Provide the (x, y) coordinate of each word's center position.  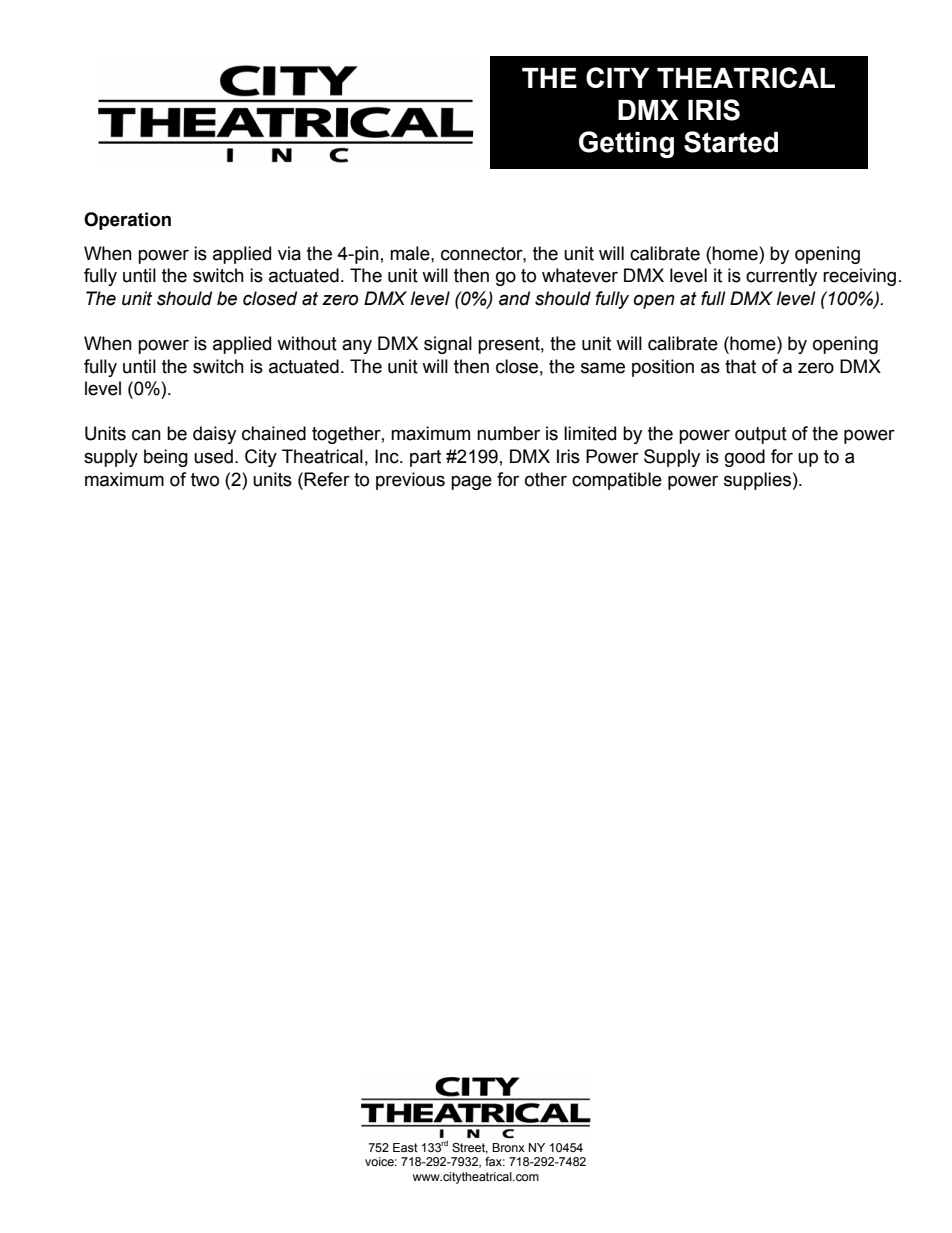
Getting (626, 144)
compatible (617, 481)
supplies (757, 481)
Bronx (508, 1147)
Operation (127, 221)
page (471, 482)
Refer (327, 479)
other (546, 479)
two (205, 480)
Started (731, 142)
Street (470, 1148)
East (405, 1147)
